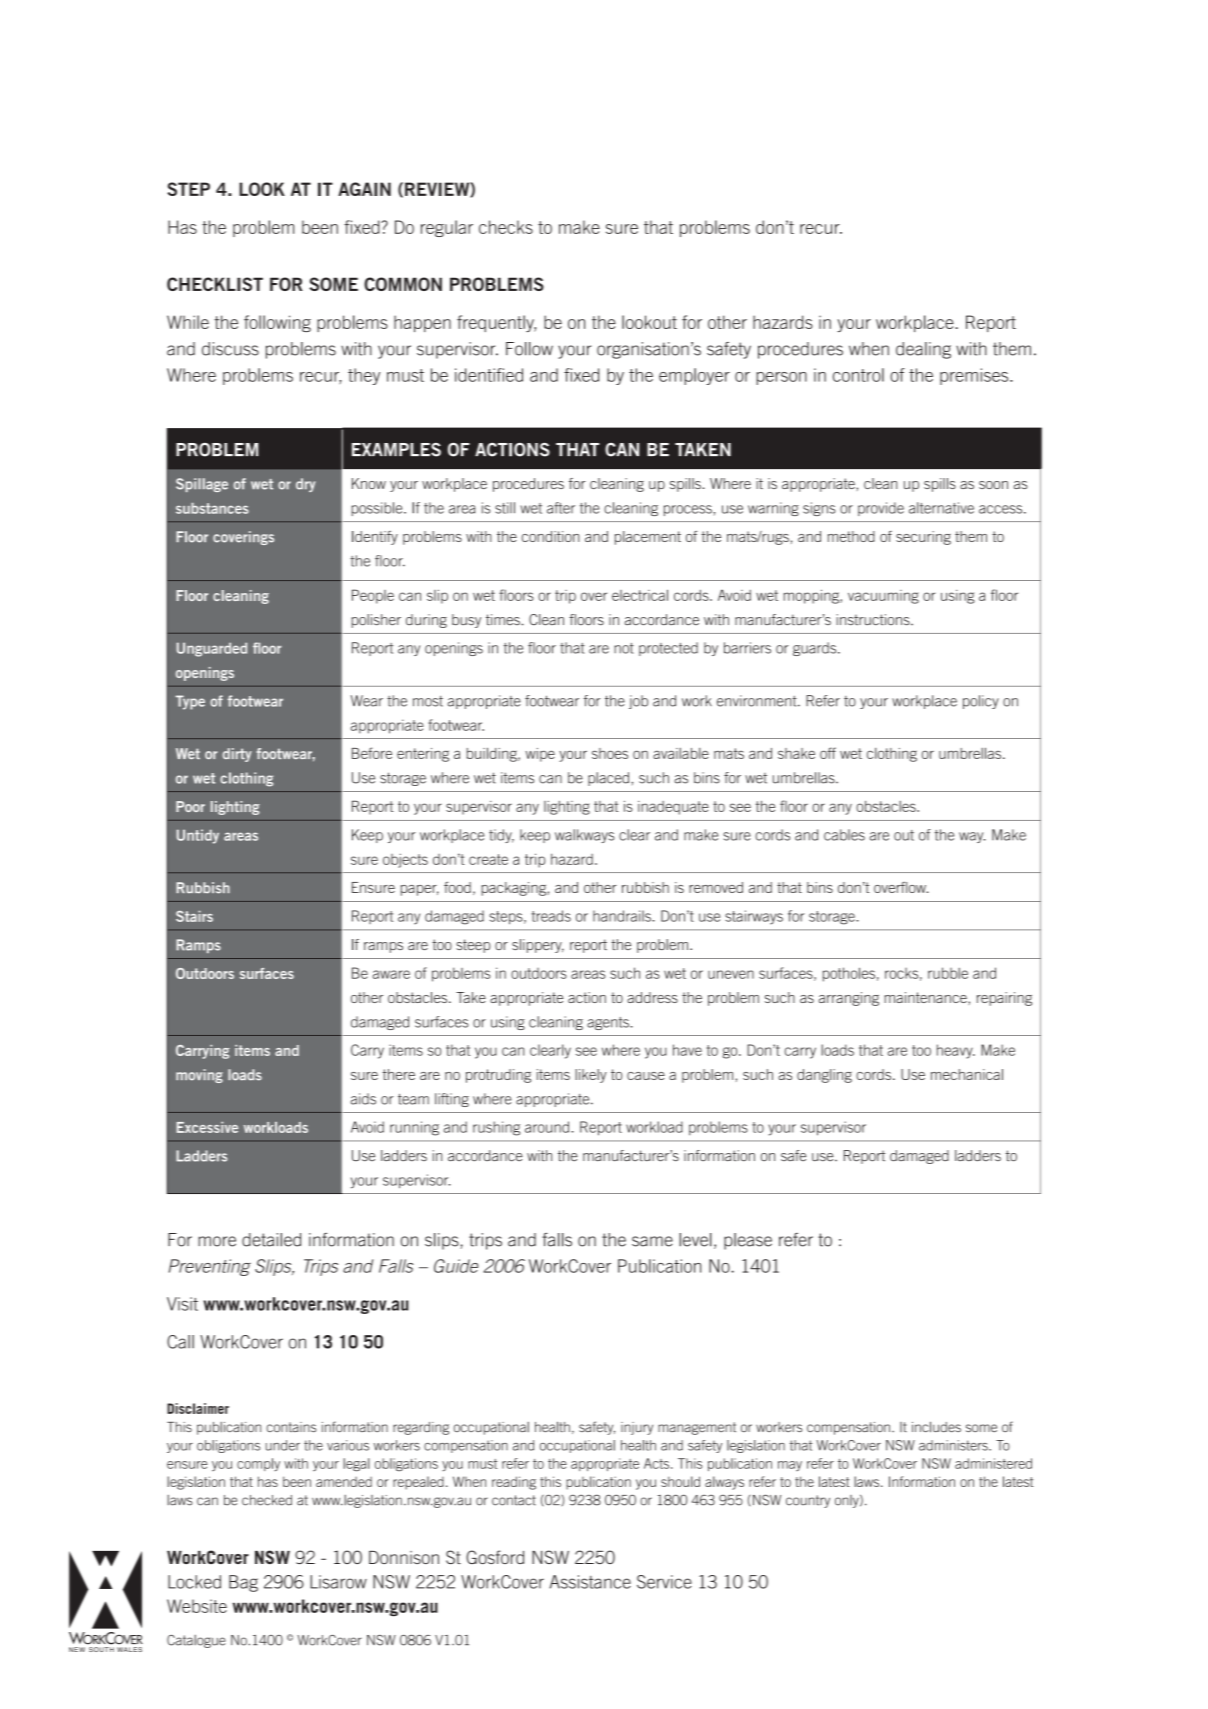 The image size is (1208, 1709). What do you see at coordinates (923, 350) in the screenshot?
I see `dealing` at bounding box center [923, 350].
